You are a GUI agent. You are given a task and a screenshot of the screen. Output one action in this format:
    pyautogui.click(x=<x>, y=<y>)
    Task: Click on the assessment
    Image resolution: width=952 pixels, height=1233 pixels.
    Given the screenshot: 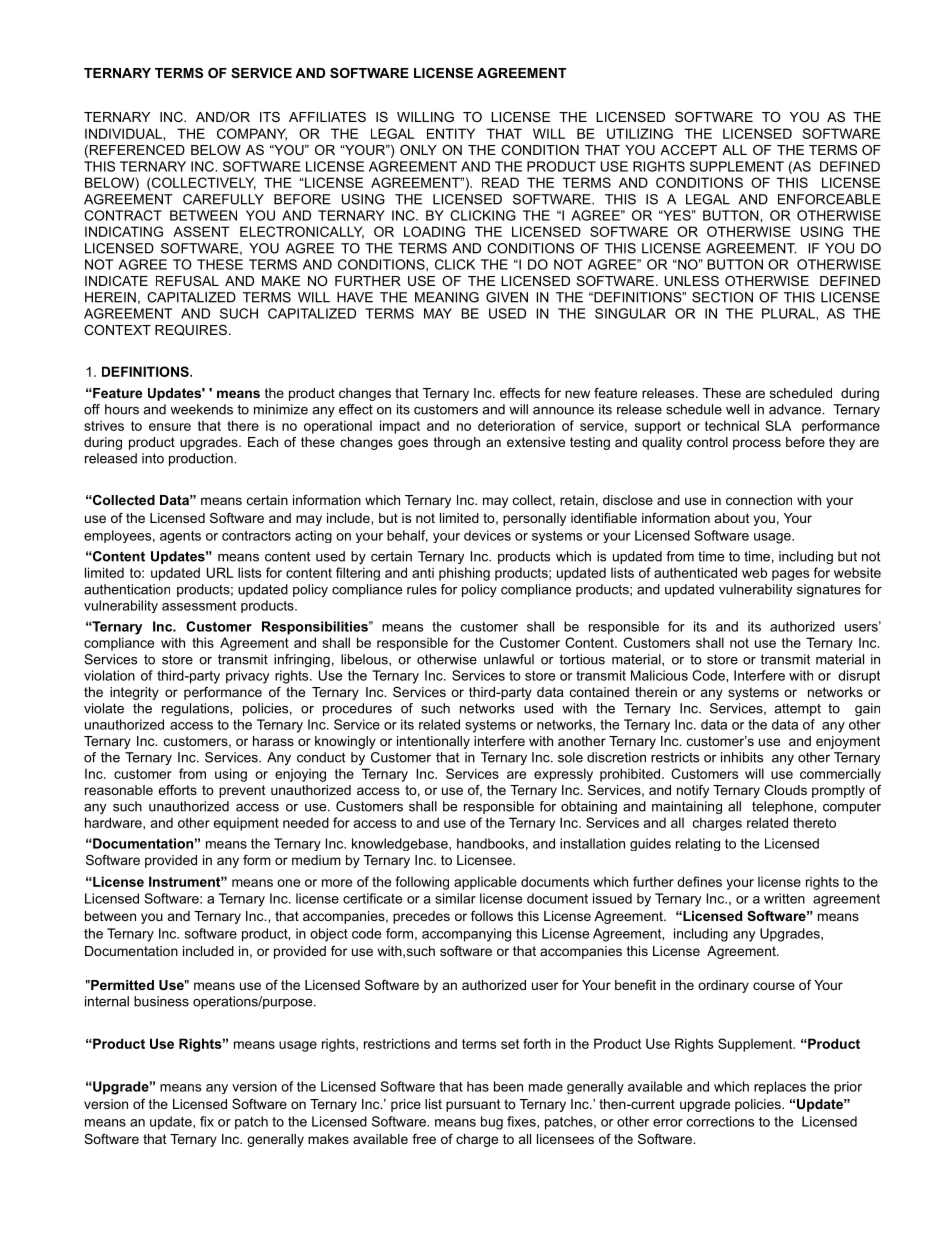 What is the action you would take?
    pyautogui.click(x=199, y=606)
